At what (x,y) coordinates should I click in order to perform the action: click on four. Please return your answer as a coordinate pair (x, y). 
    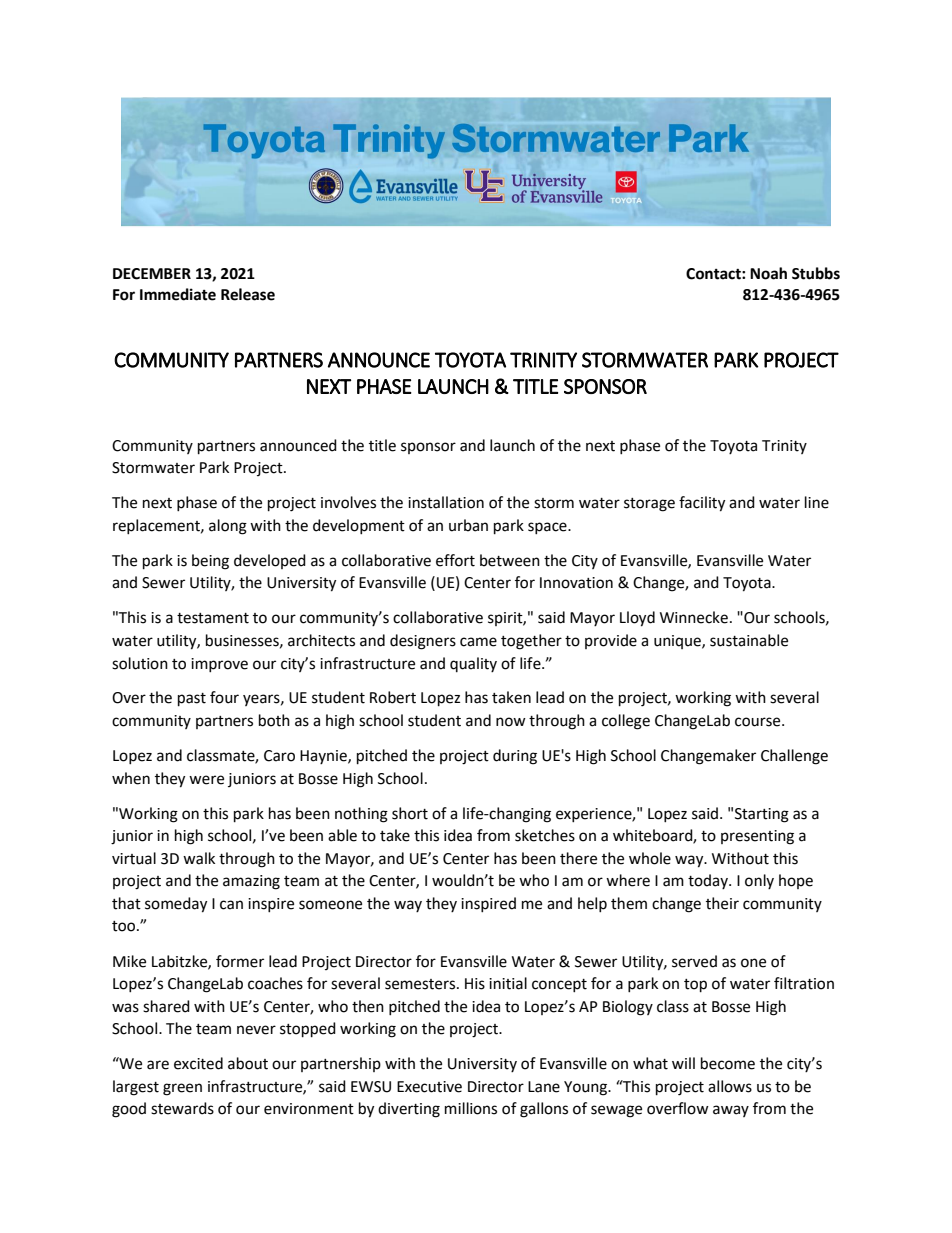
    Looking at the image, I should click on (224, 697).
